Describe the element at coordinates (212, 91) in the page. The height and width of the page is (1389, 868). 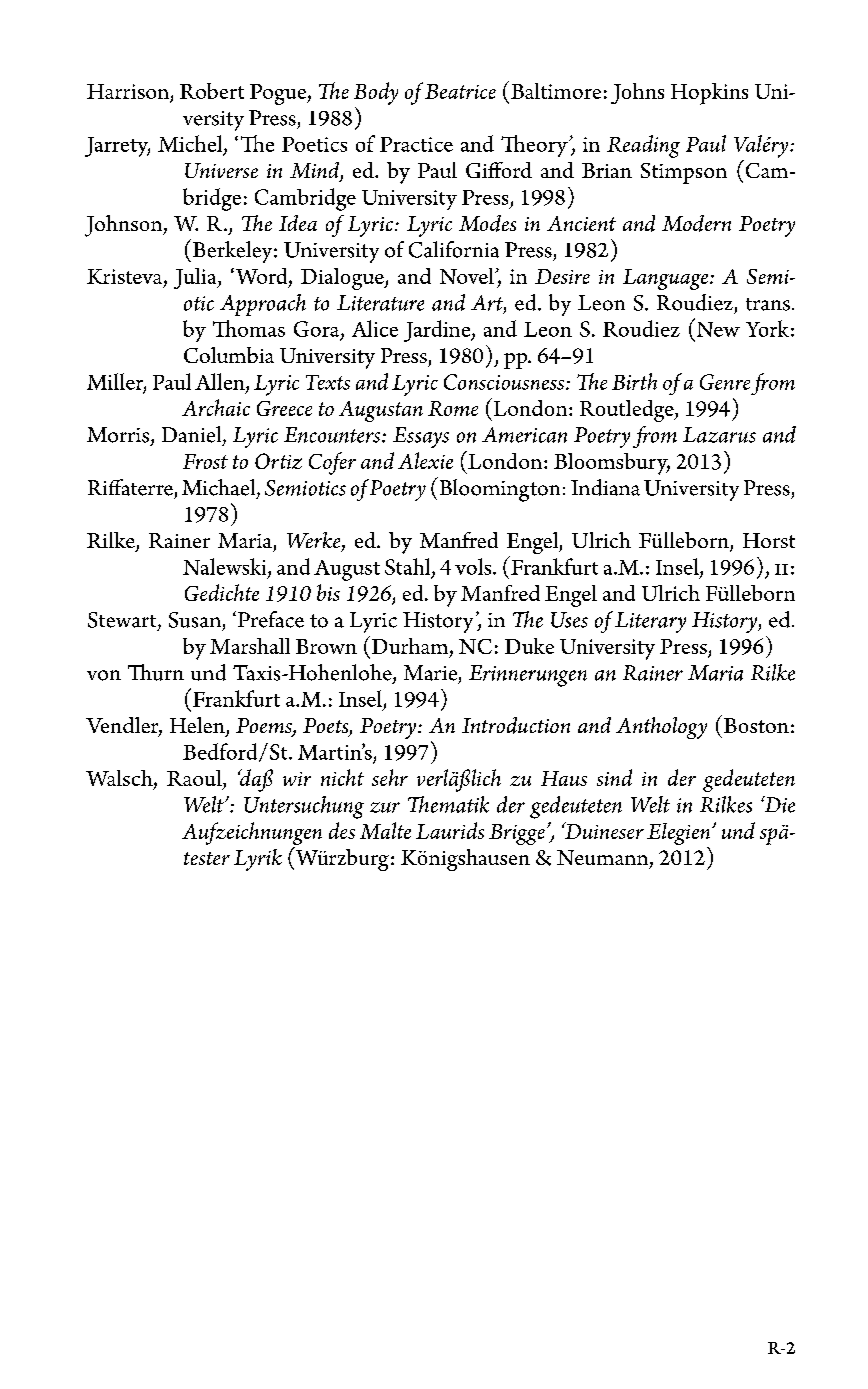
I see `Robert` at that location.
